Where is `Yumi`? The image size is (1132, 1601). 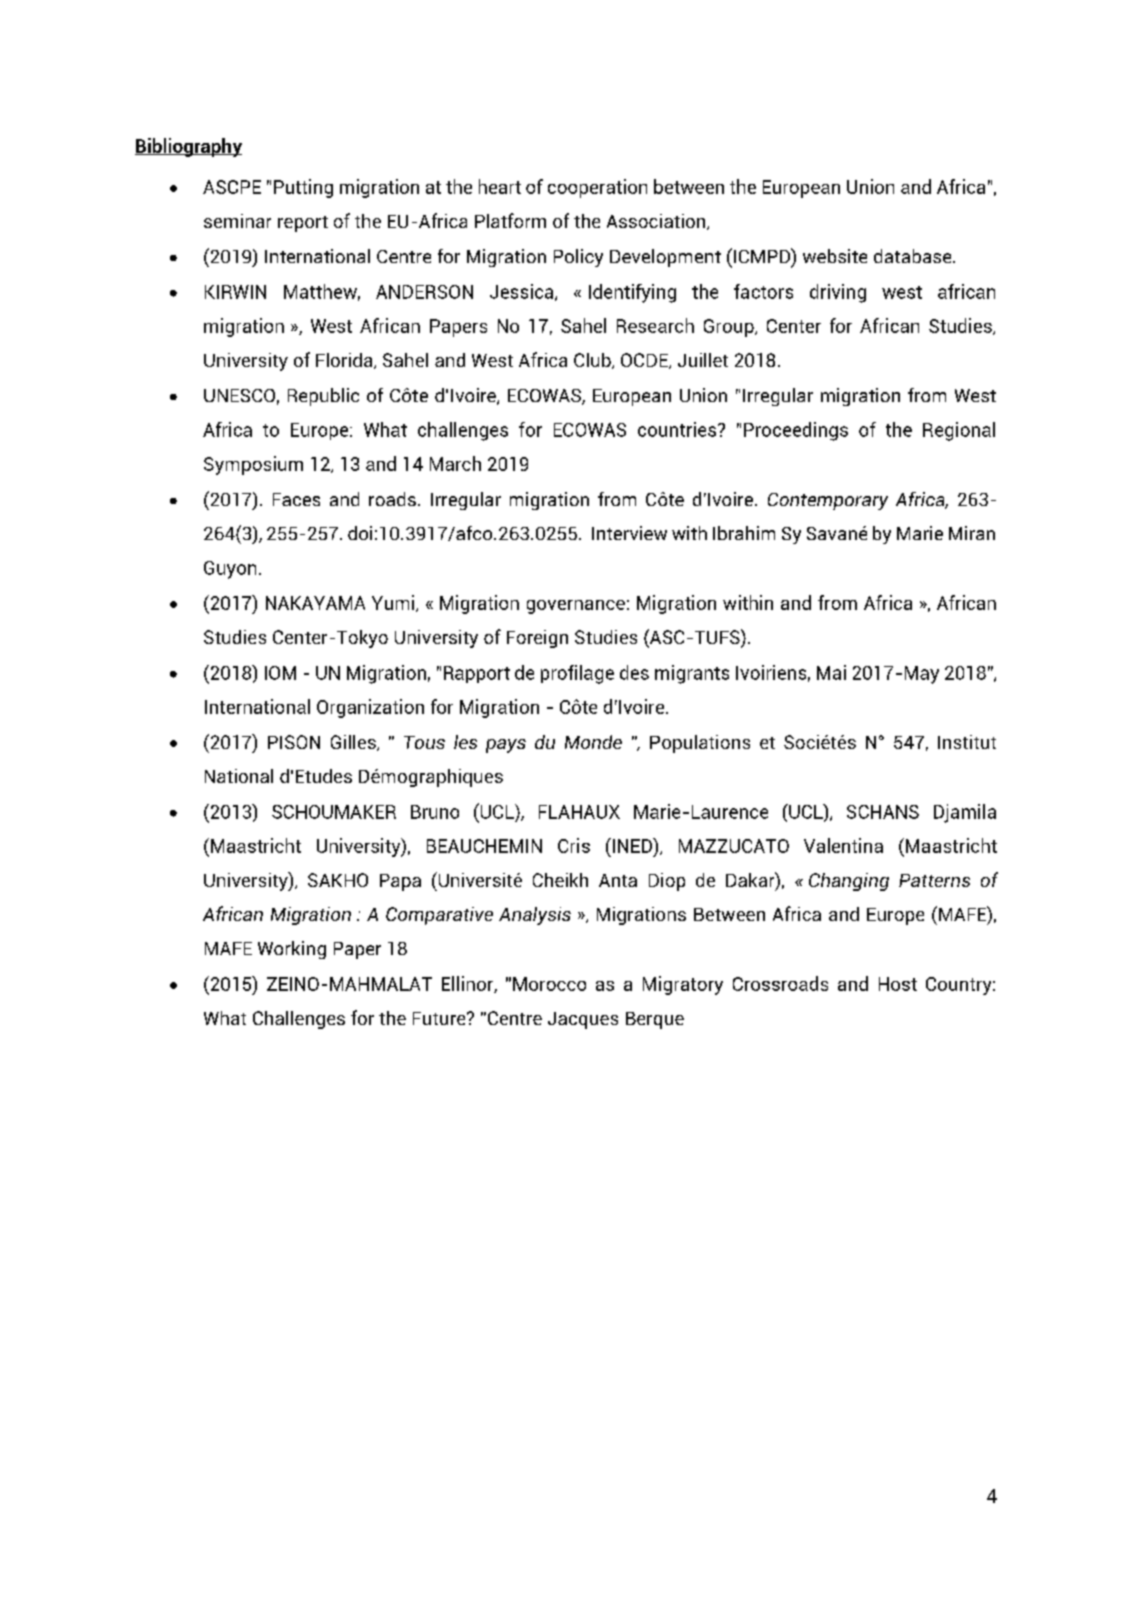 Yumi is located at coordinates (394, 603).
